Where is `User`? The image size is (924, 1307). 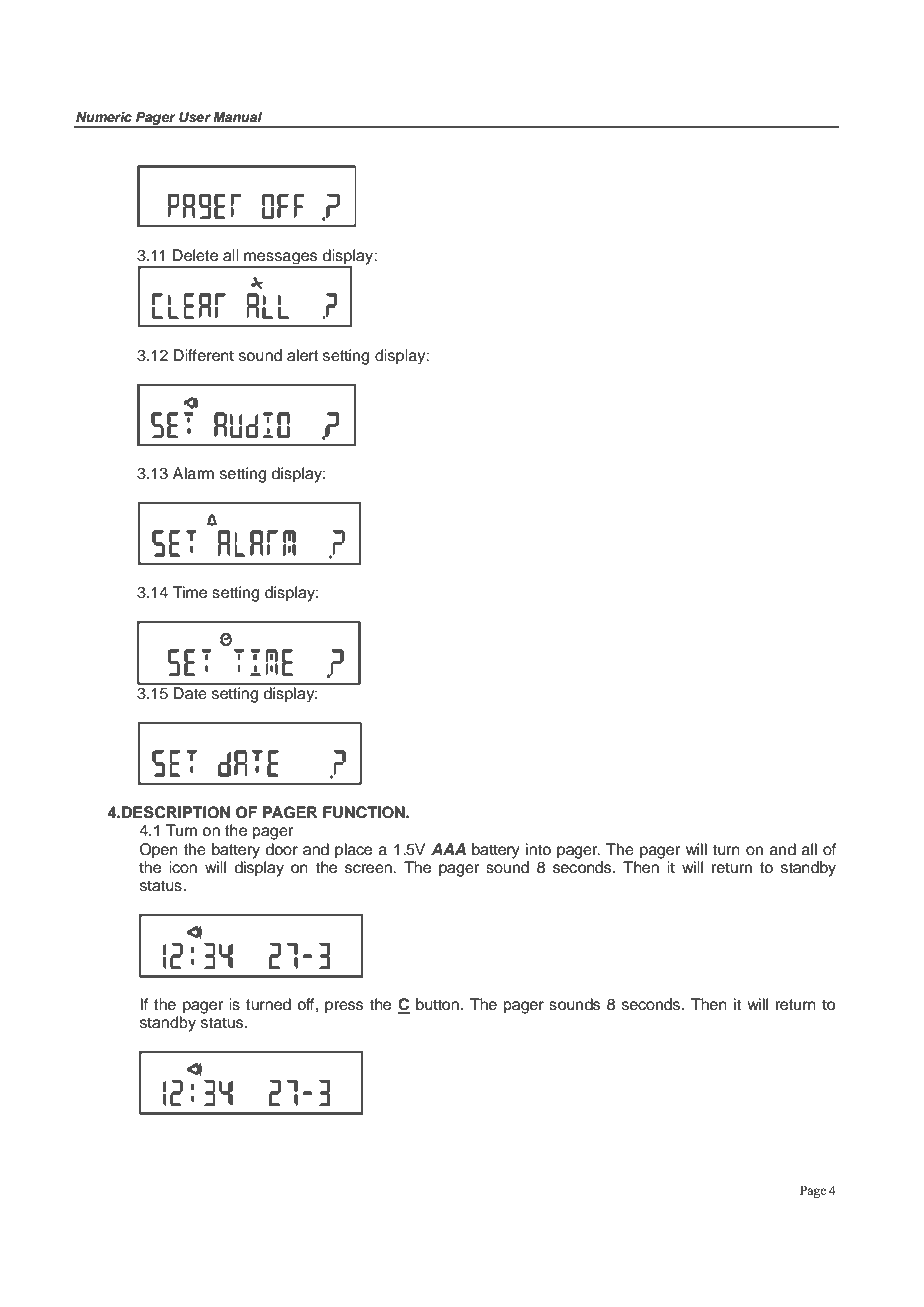
User is located at coordinates (195, 117).
